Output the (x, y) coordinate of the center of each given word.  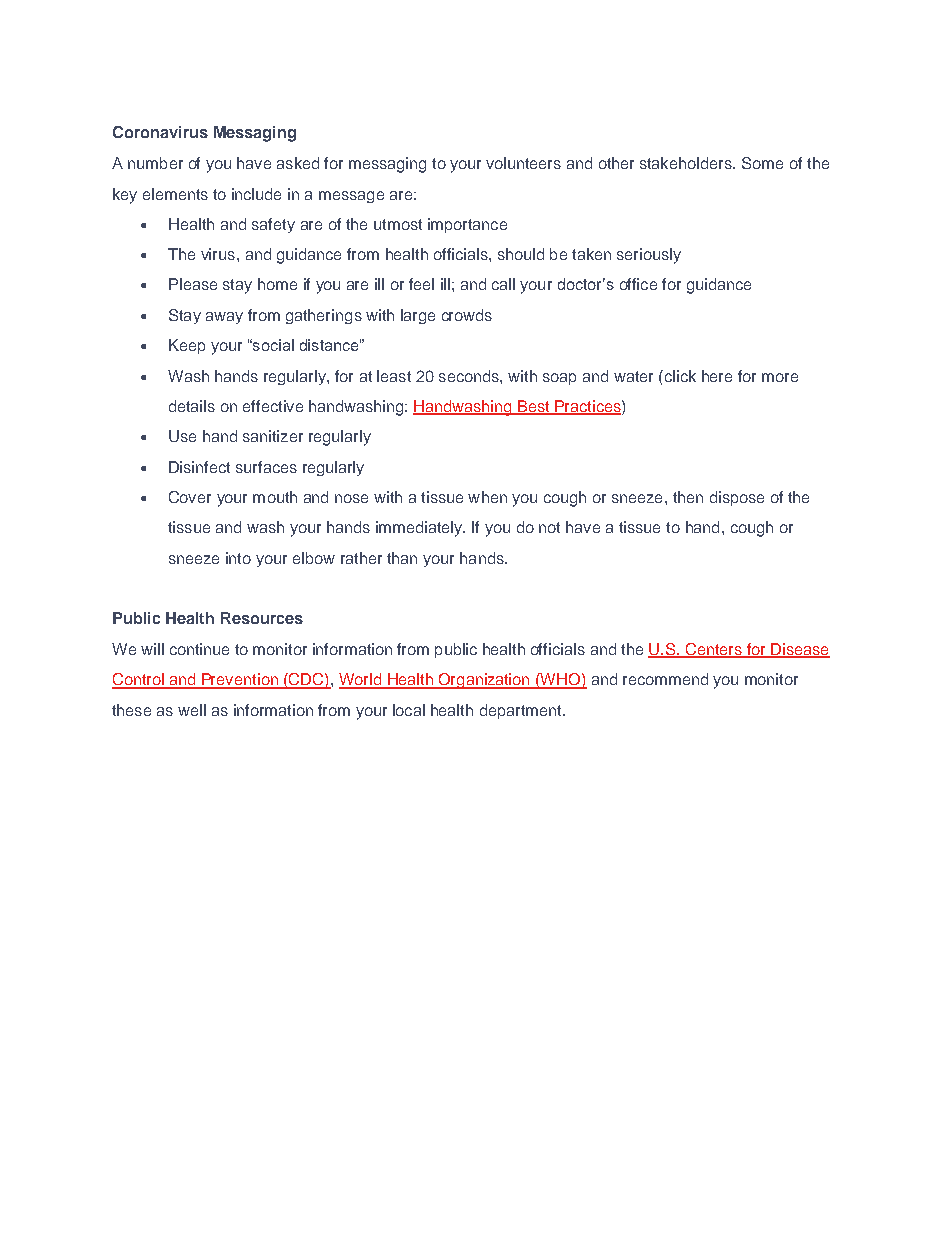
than (402, 558)
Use (182, 436)
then (688, 497)
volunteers (523, 163)
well (192, 710)
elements (175, 194)
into (238, 558)
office (638, 284)
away (224, 318)
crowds (467, 315)
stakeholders (687, 163)
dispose (737, 498)
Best (534, 407)
